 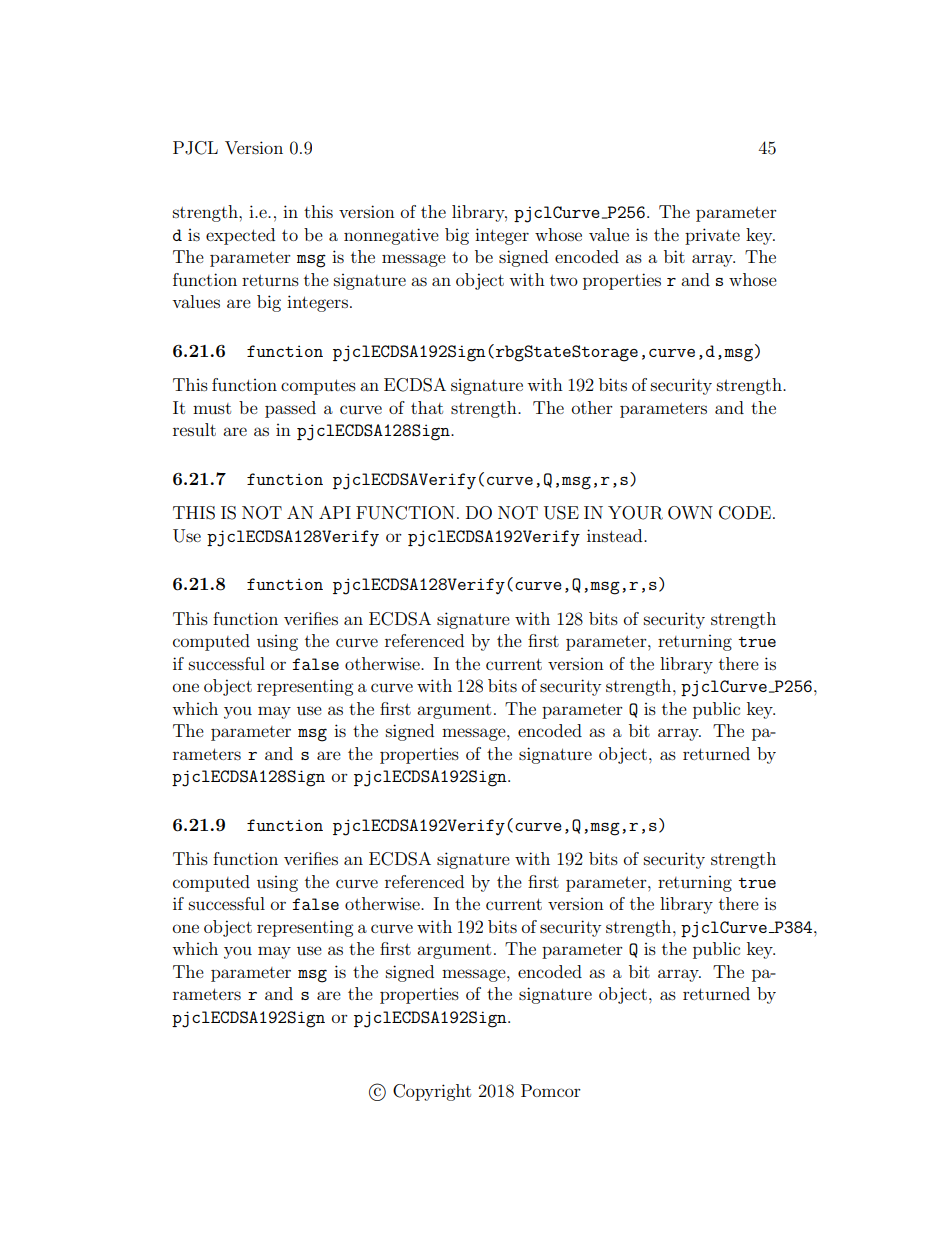 I want to click on that, so click(x=427, y=407).
